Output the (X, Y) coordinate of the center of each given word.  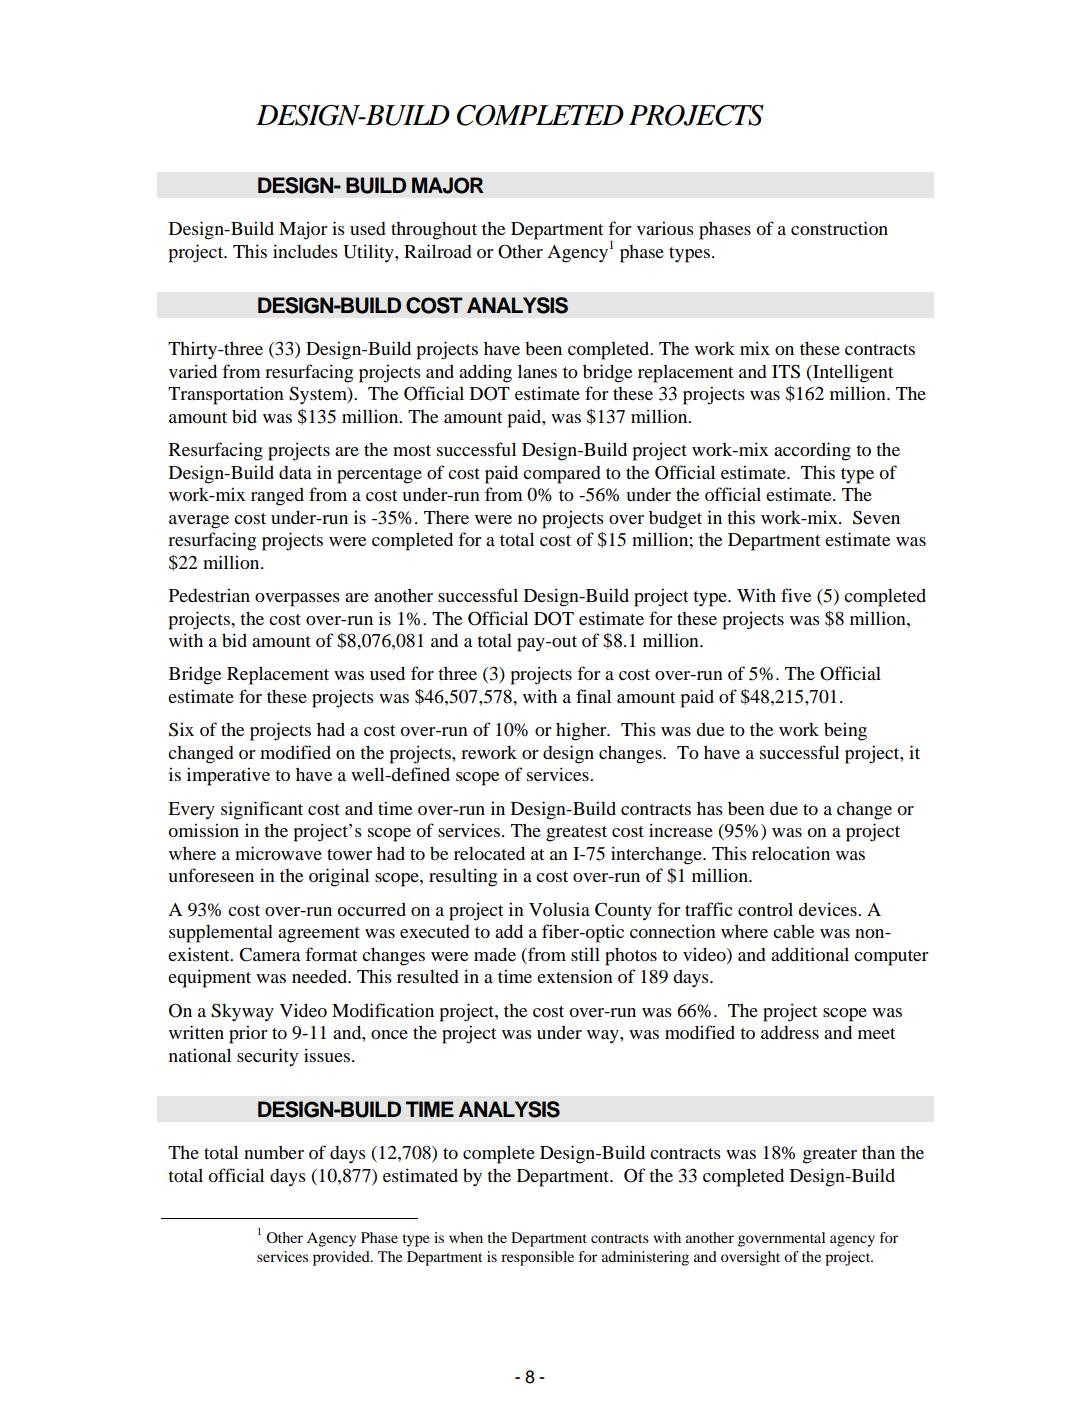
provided (342, 1258)
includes (305, 251)
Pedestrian (209, 595)
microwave (278, 853)
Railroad (438, 251)
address (790, 1032)
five (796, 595)
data (295, 472)
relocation (791, 853)
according (812, 451)
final (593, 696)
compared (562, 475)
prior (248, 1034)
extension (575, 976)
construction (839, 228)
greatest (576, 834)
